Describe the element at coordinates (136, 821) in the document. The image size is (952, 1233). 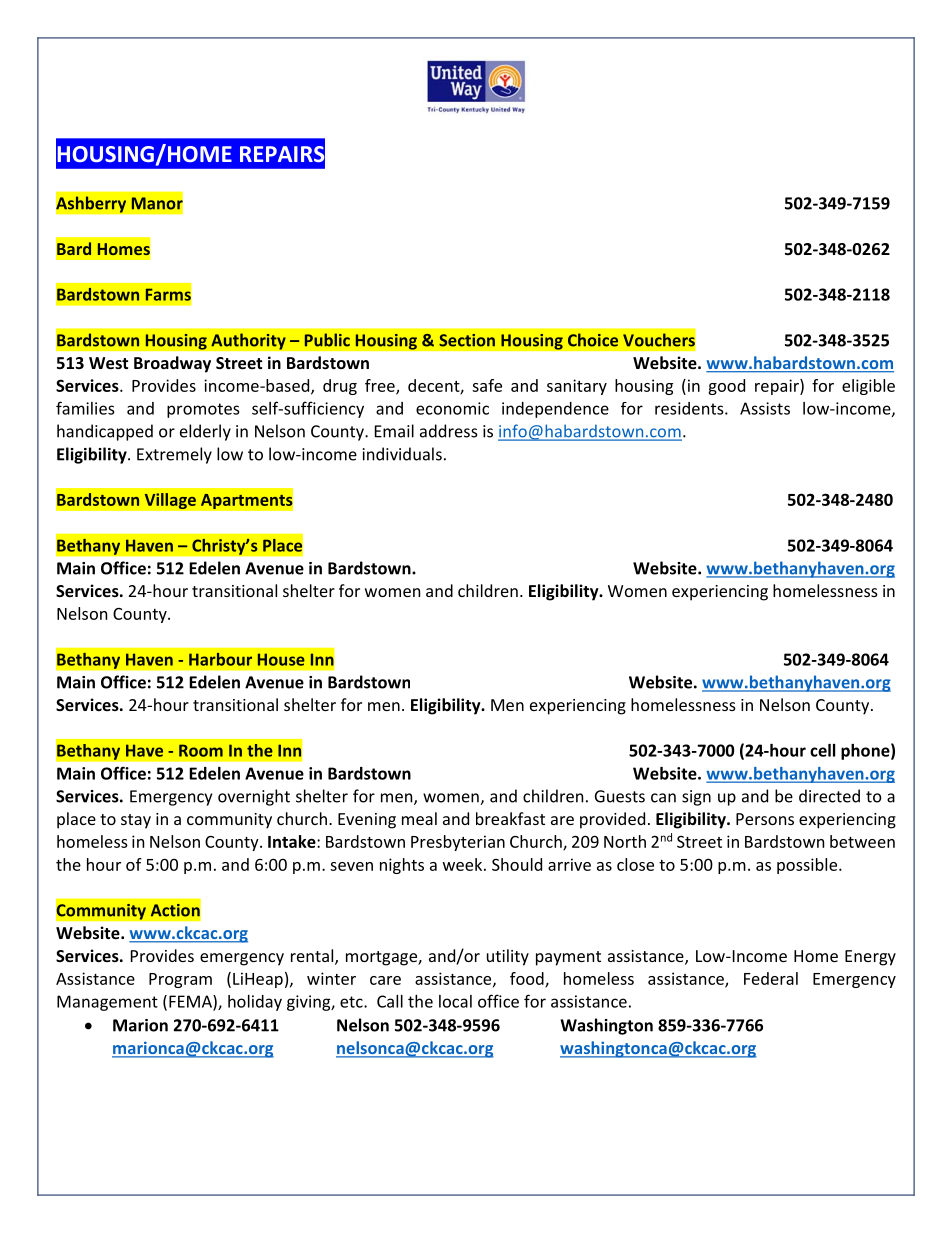
I see `stay` at that location.
